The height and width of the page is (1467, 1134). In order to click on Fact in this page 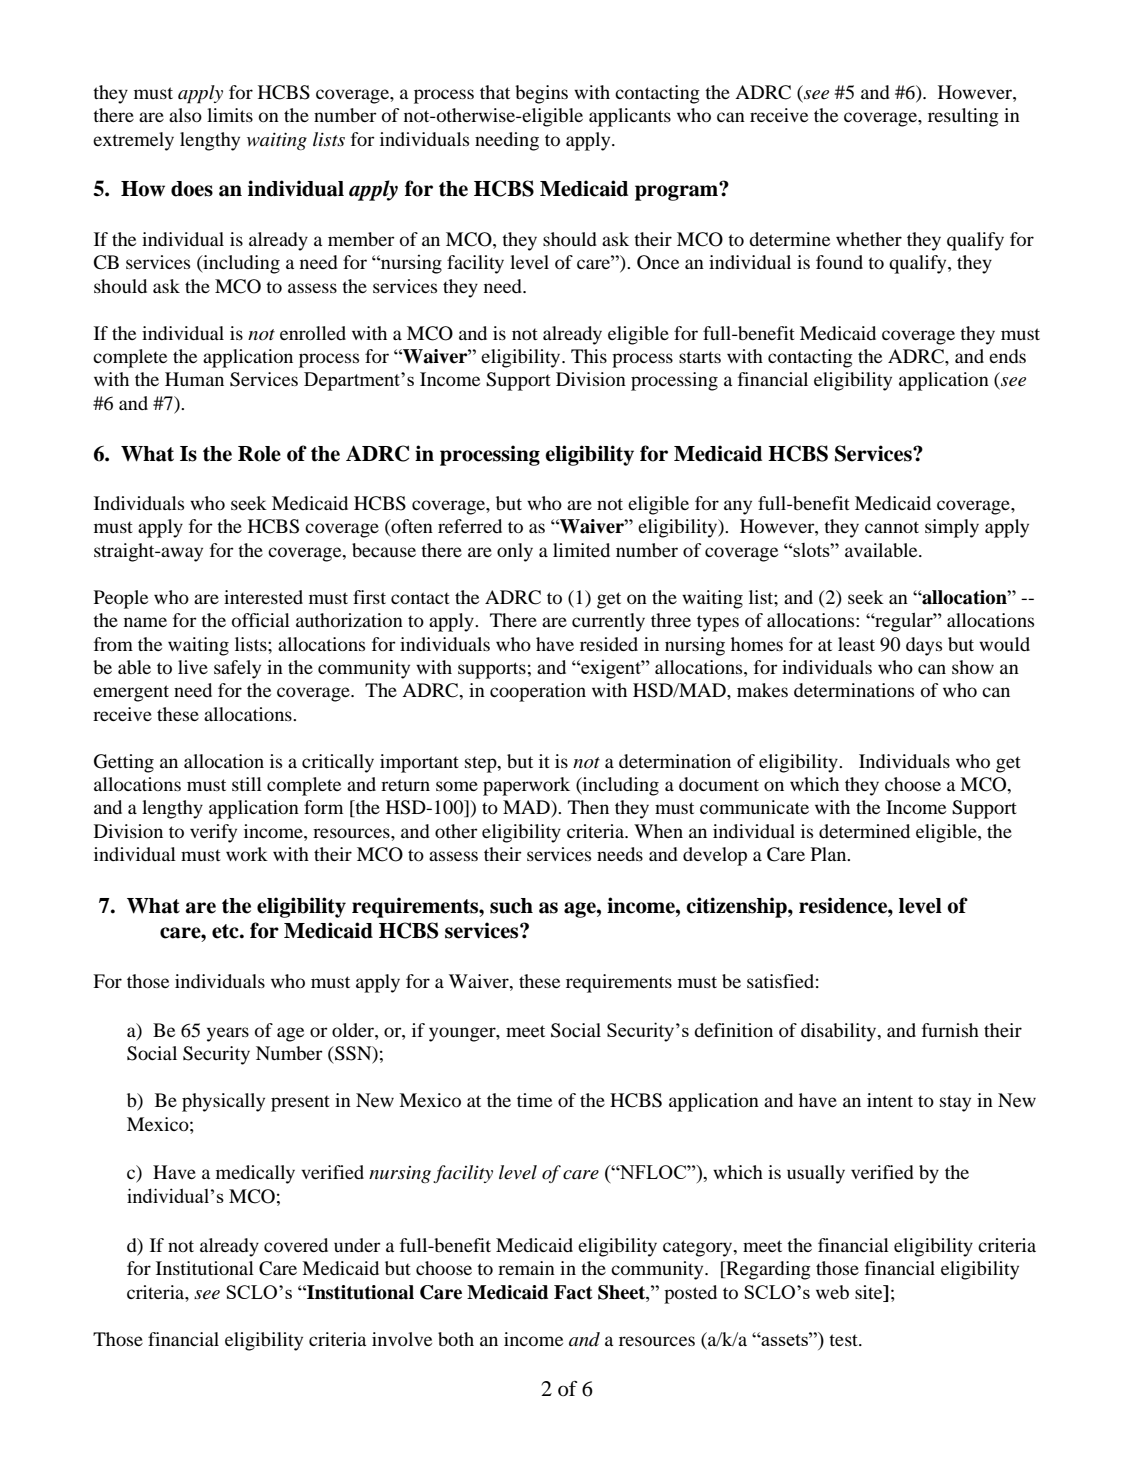, I will do `click(573, 1292)`.
